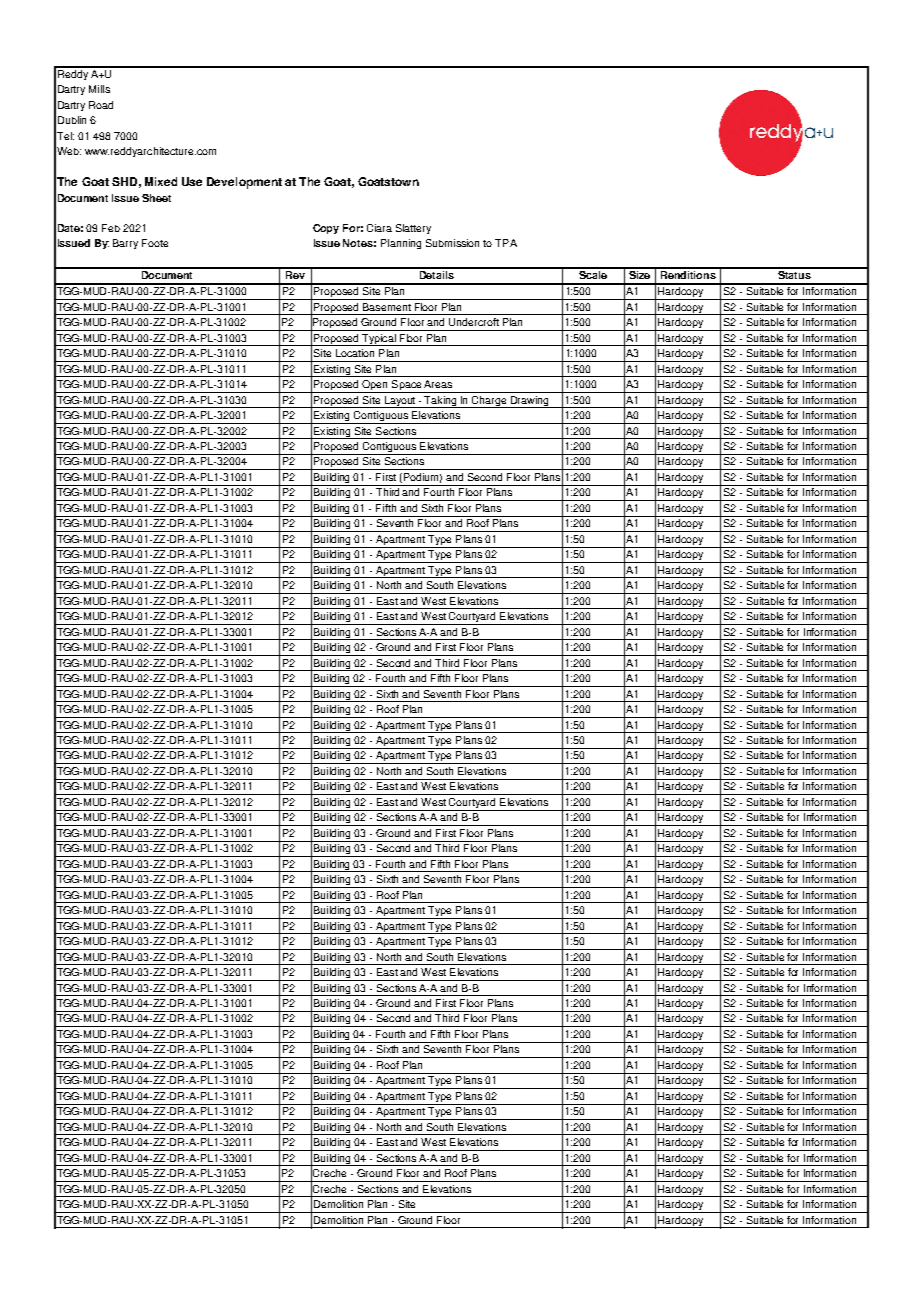  What do you see at coordinates (101, 105) in the screenshot?
I see `Road` at bounding box center [101, 105].
